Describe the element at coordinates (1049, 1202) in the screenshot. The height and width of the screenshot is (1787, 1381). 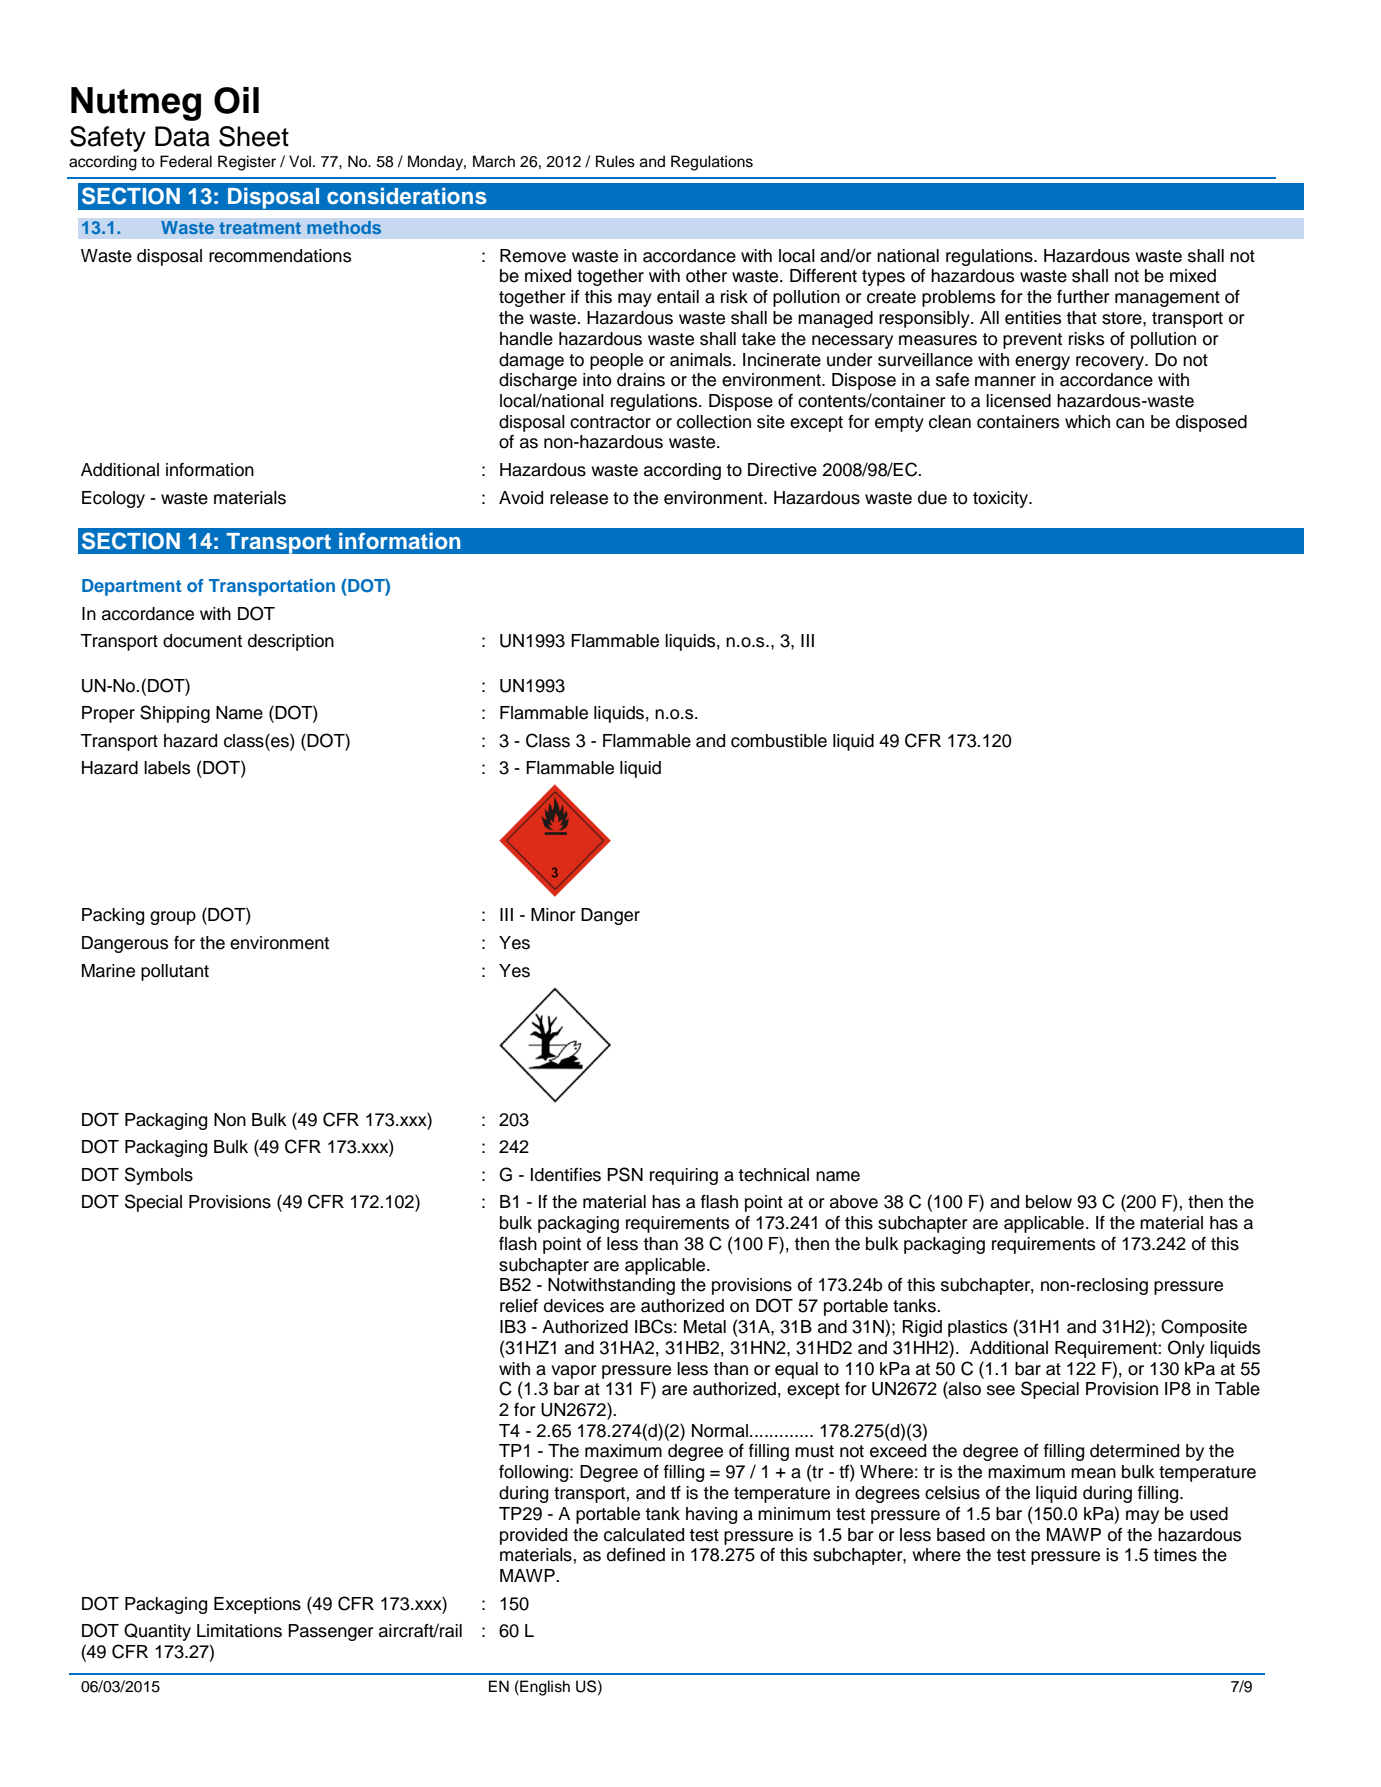
I see `below` at that location.
